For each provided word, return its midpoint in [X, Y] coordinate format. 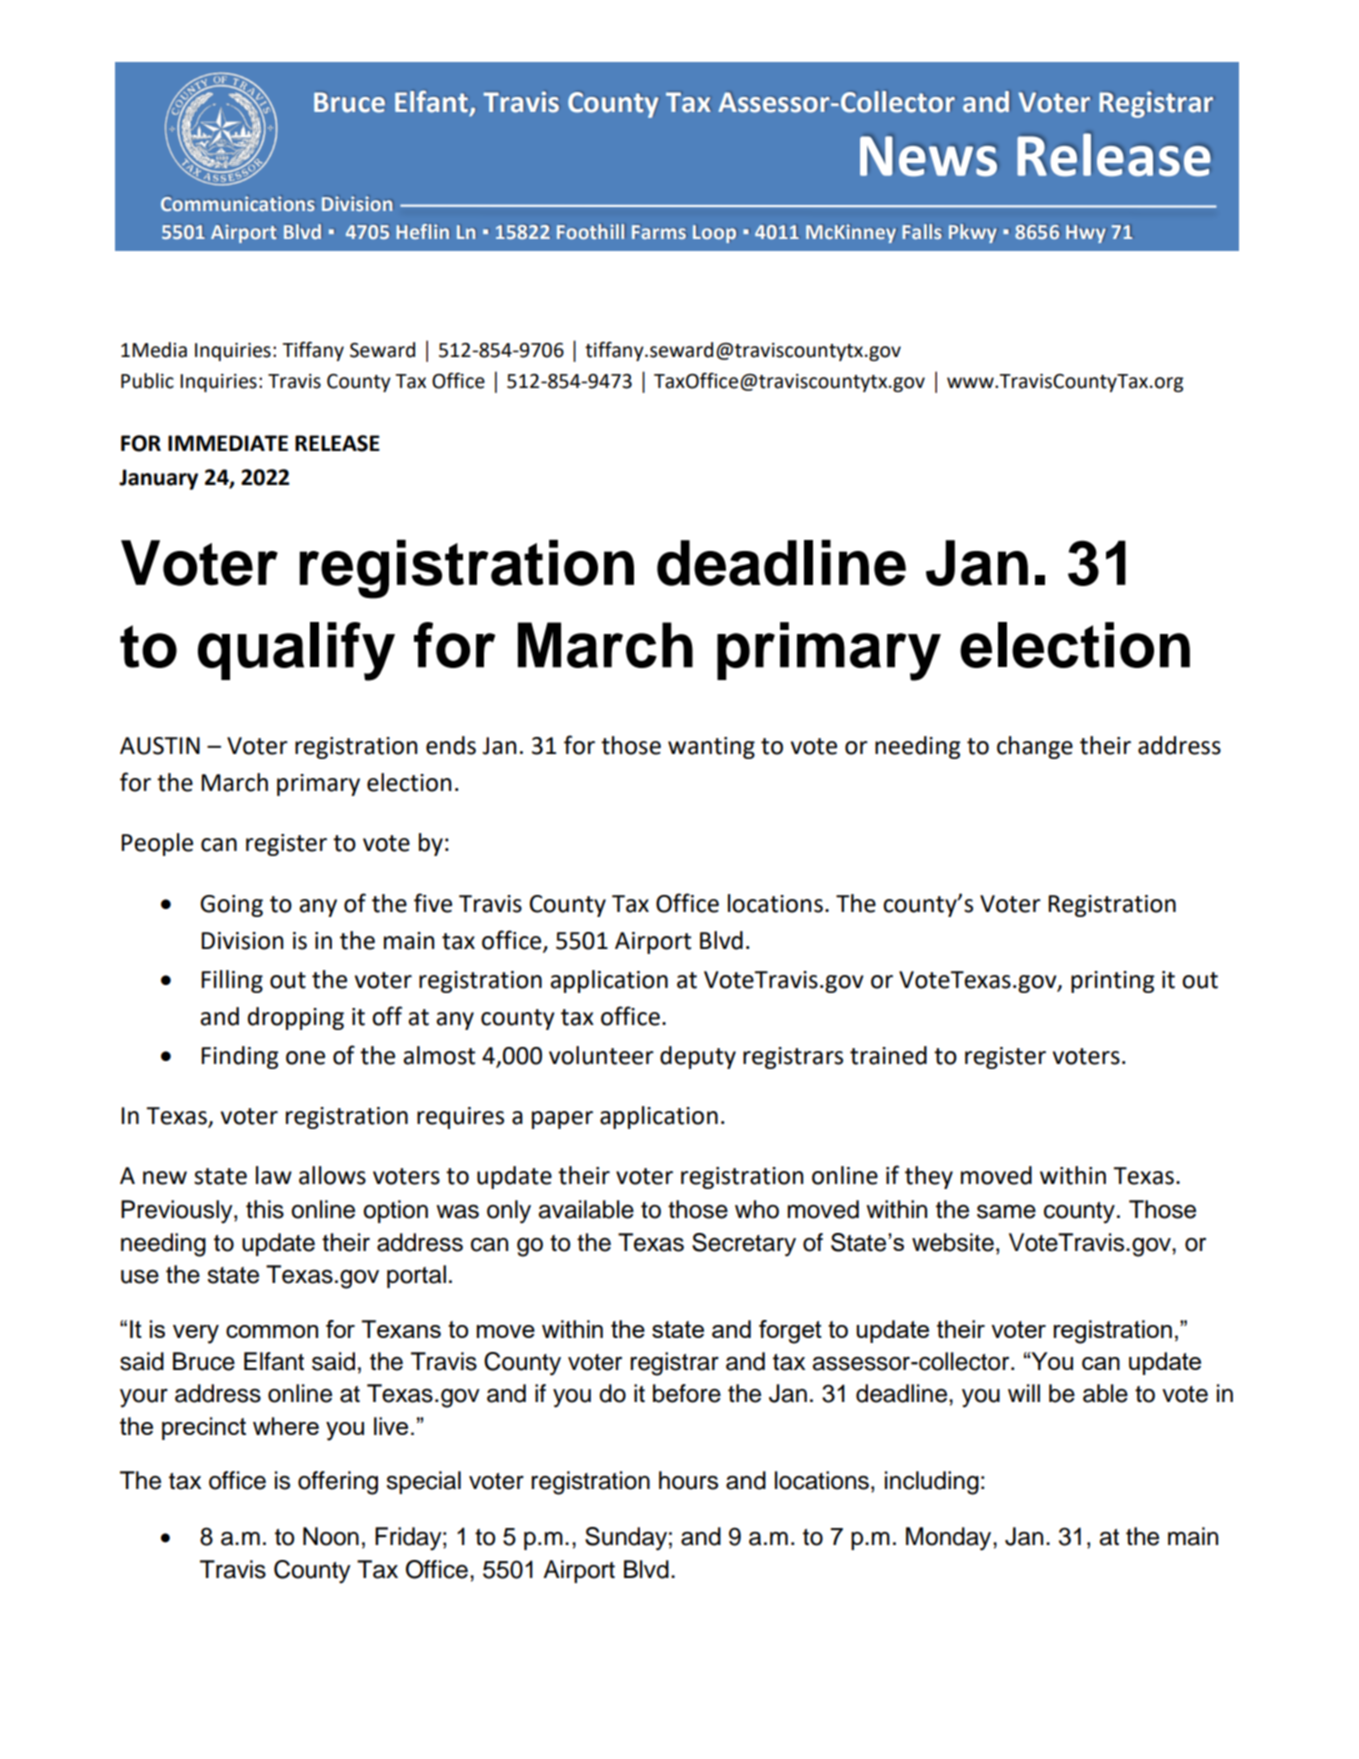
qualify [296, 651]
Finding [240, 1057]
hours [688, 1480]
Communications [237, 203]
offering [338, 1483]
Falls [921, 231]
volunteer [601, 1055]
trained [888, 1055]
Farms [659, 232]
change [1035, 747]
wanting [711, 748]
